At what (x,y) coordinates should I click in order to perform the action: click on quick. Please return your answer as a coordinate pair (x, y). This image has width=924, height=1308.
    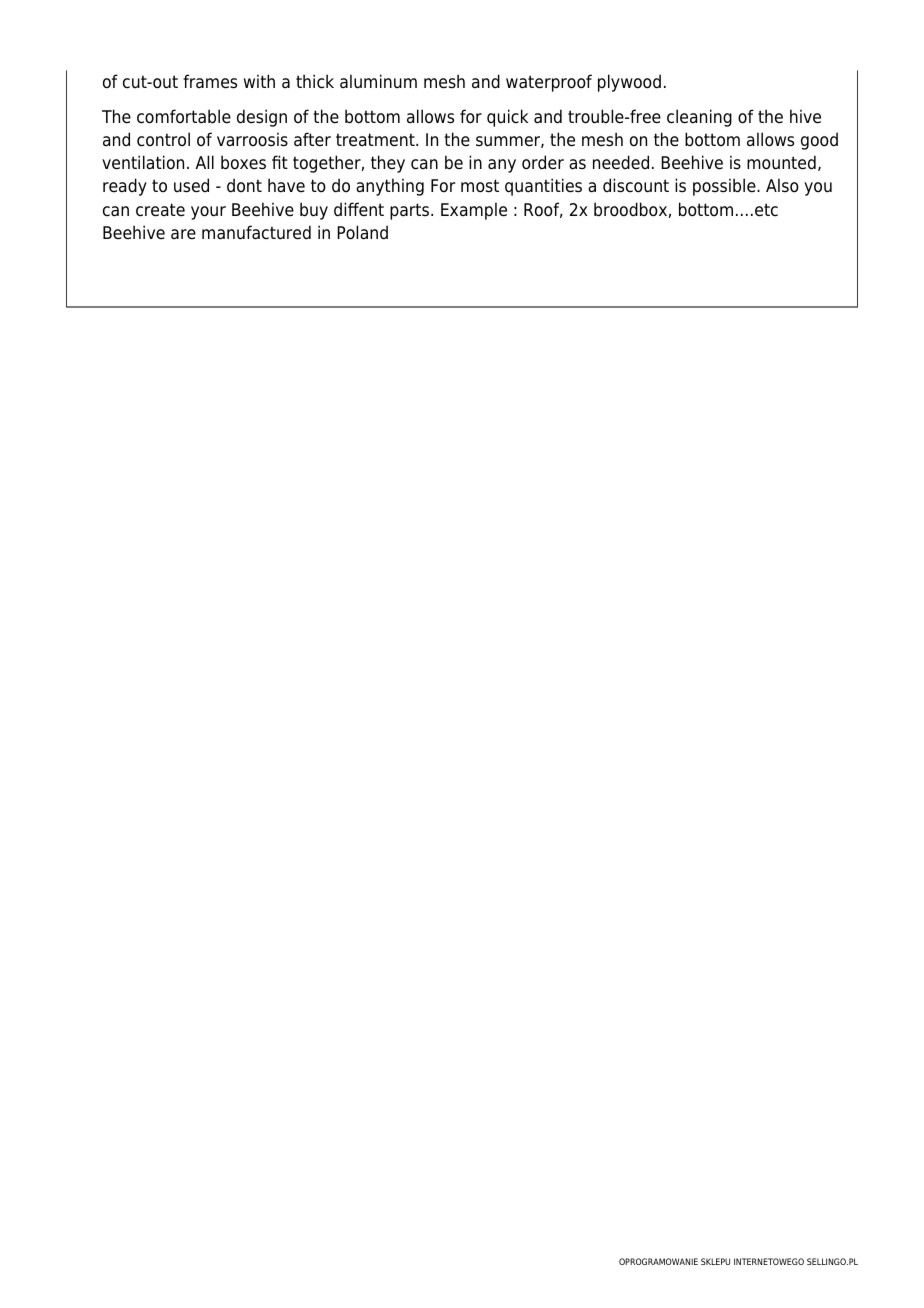
    Looking at the image, I should click on (507, 118).
